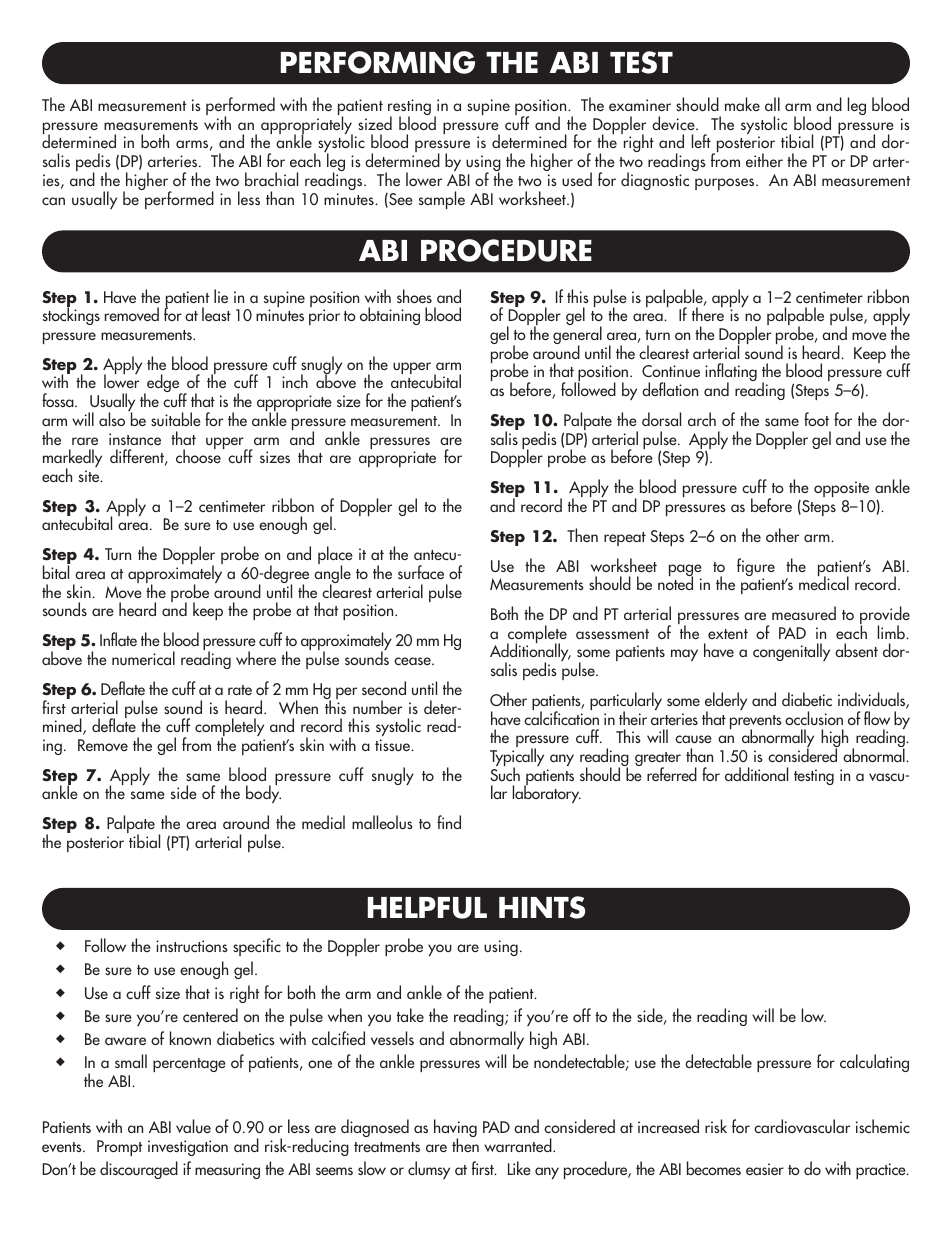 The height and width of the page is (1233, 952). Describe the element at coordinates (409, 108) in the page. I see `resting` at that location.
